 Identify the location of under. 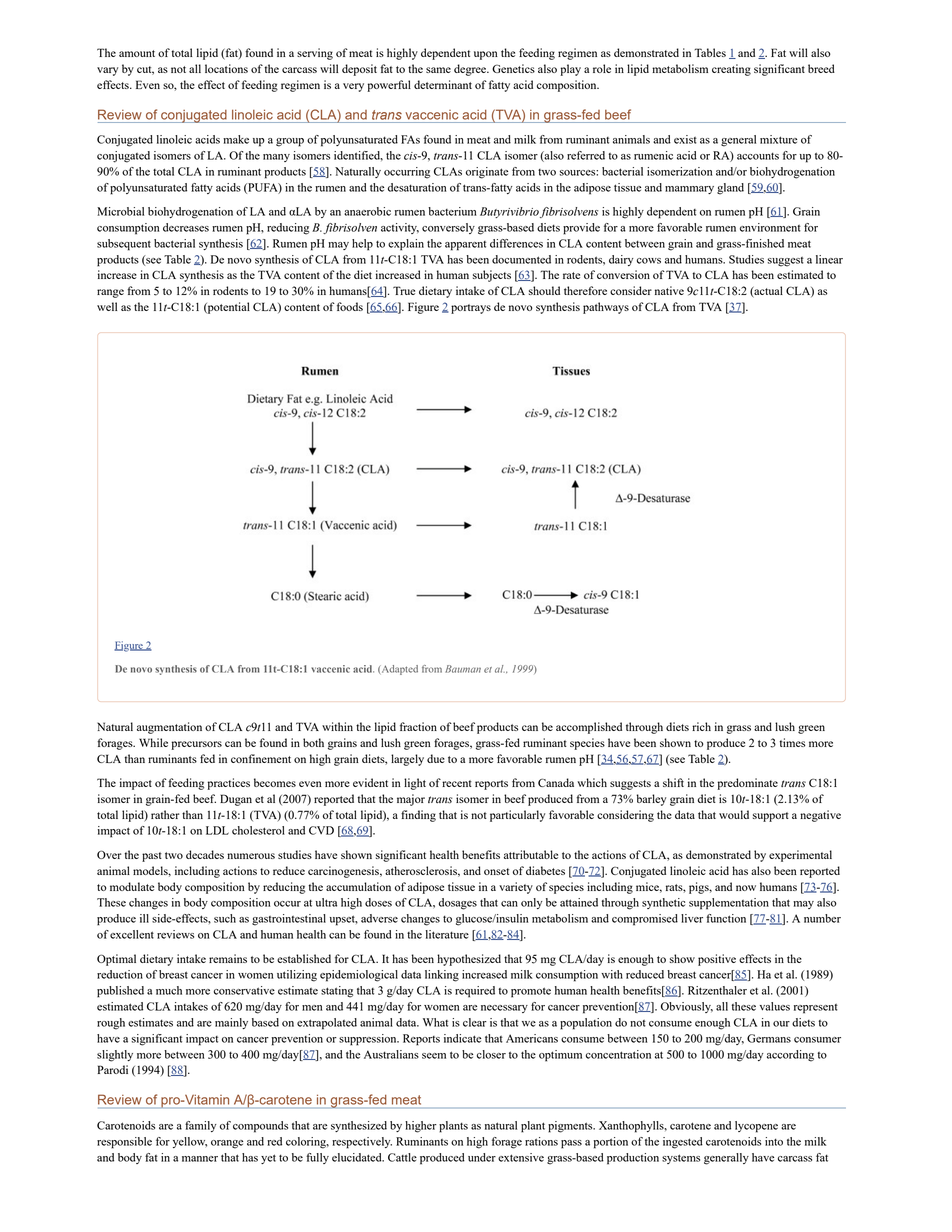
(482, 1157).
